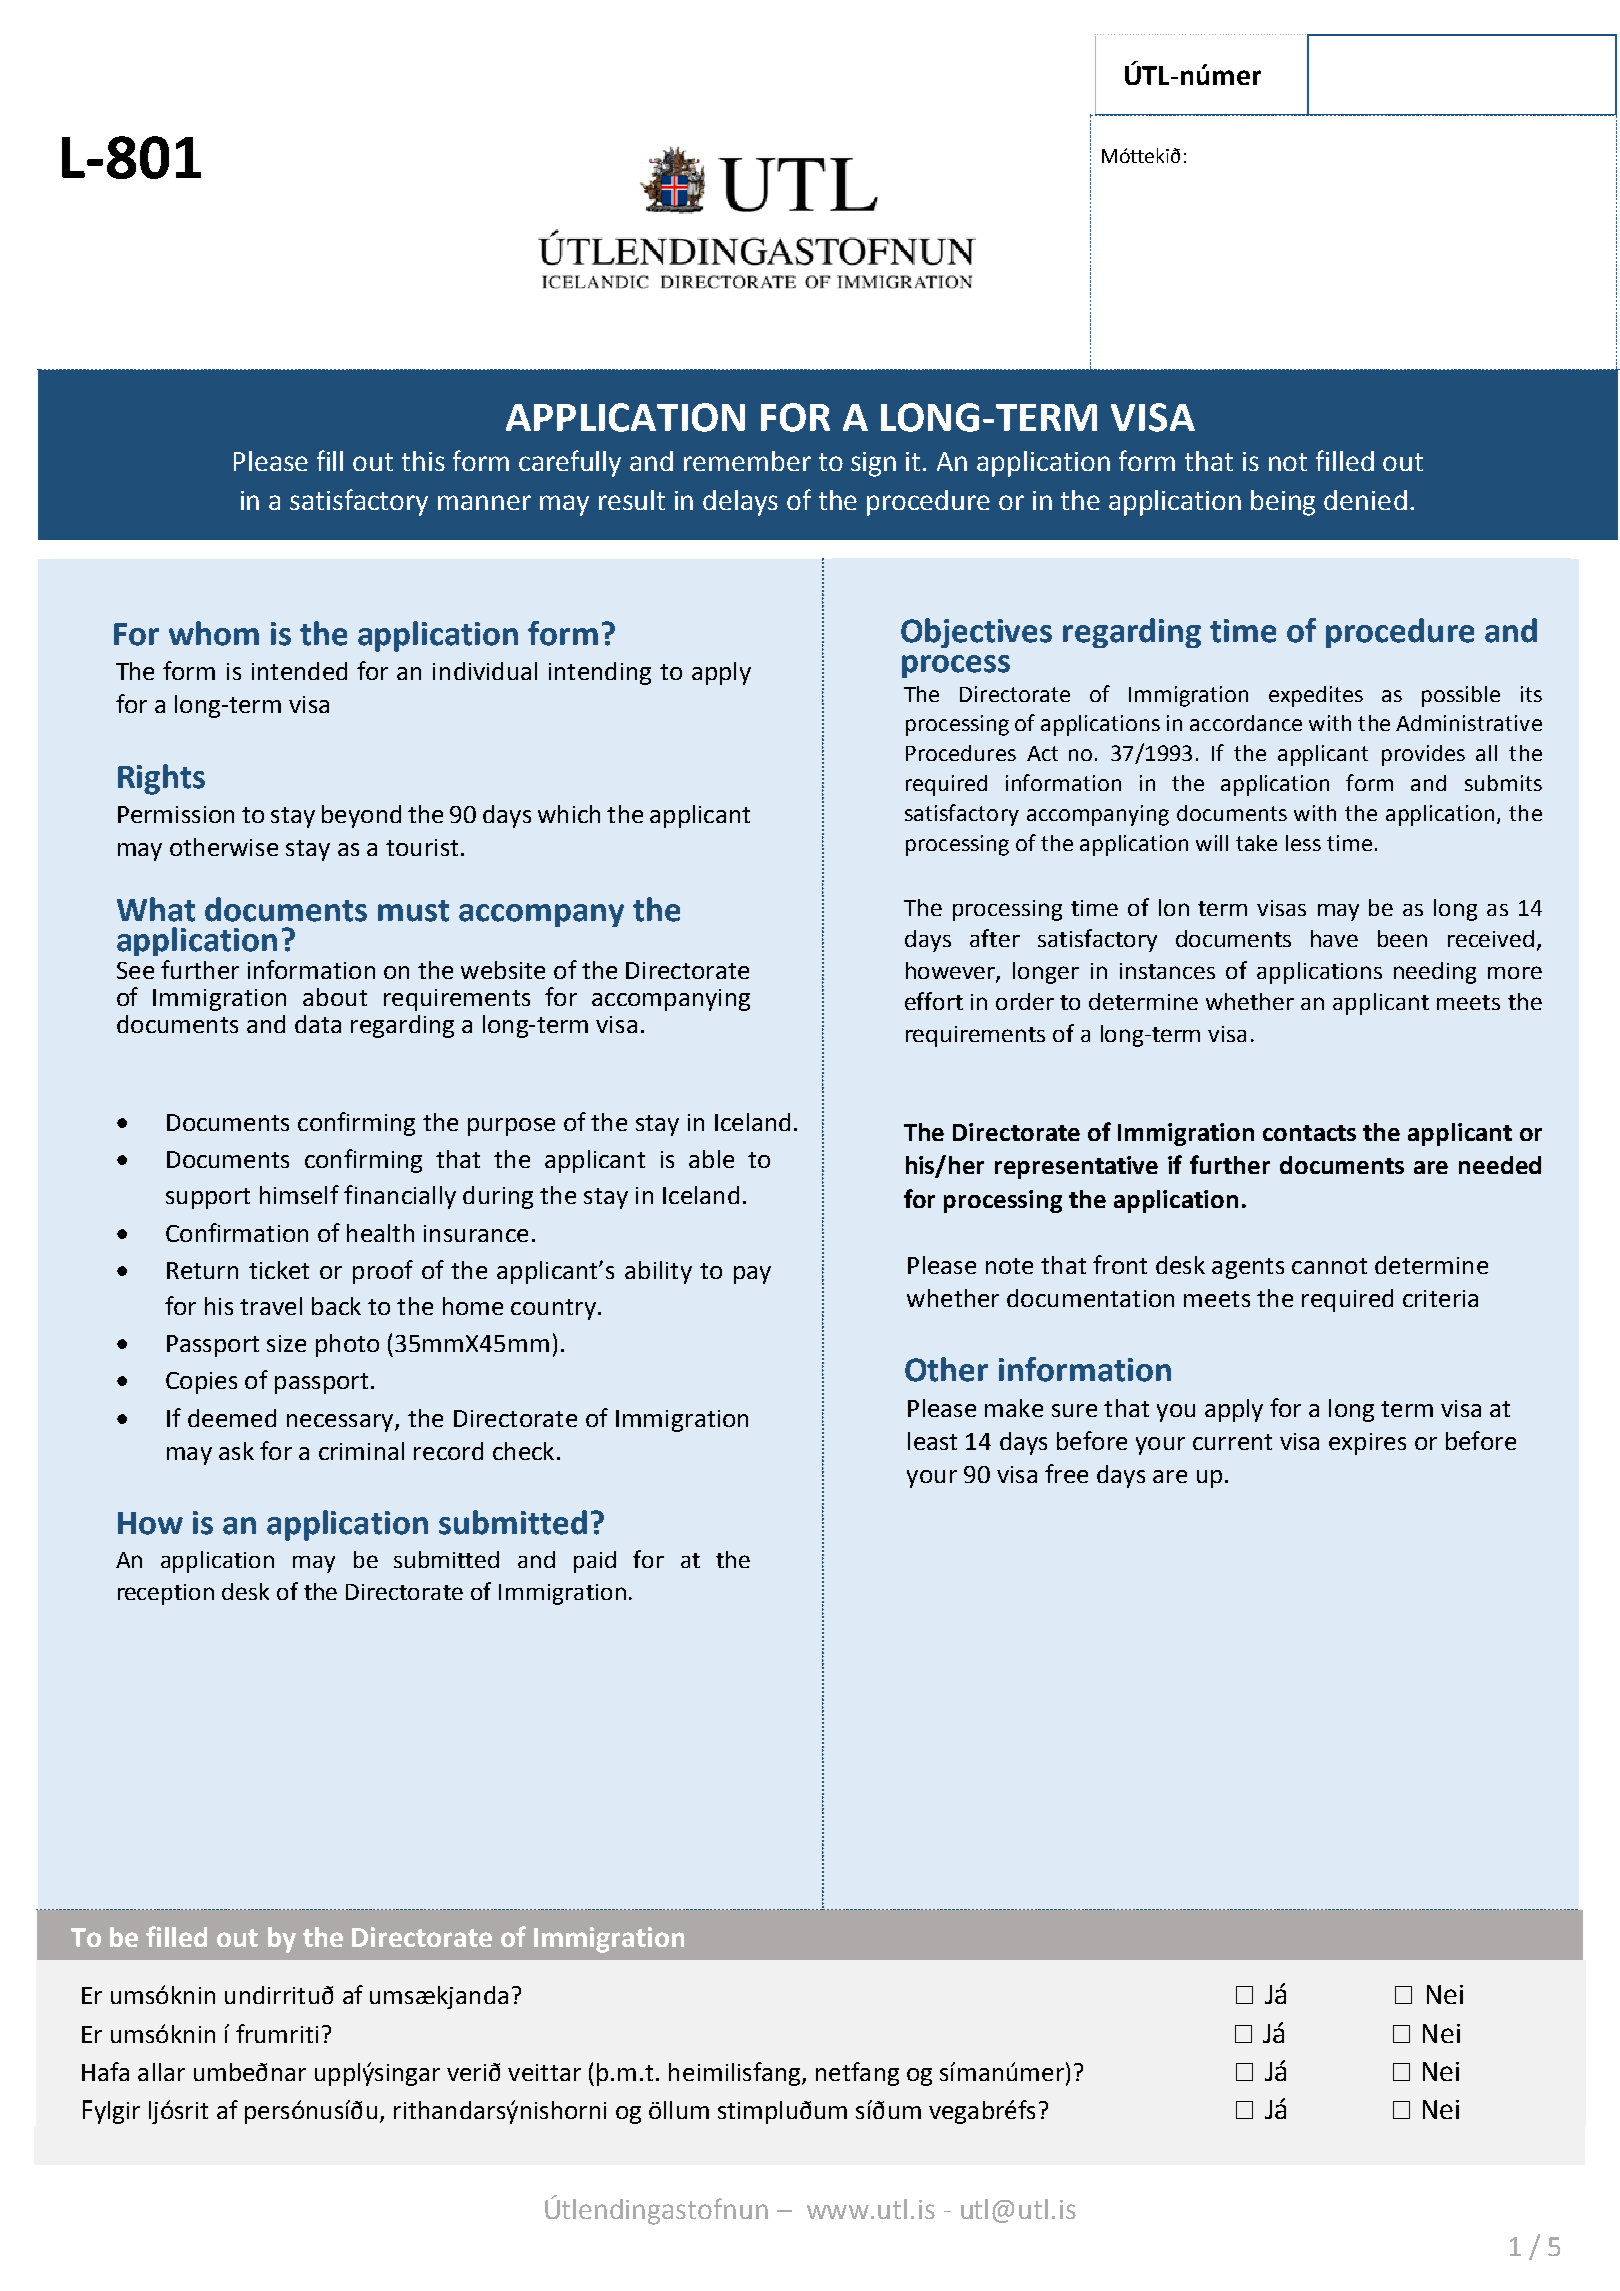 The height and width of the screenshot is (2291, 1620). Describe the element at coordinates (1365, 500) in the screenshot. I see `denied` at that location.
